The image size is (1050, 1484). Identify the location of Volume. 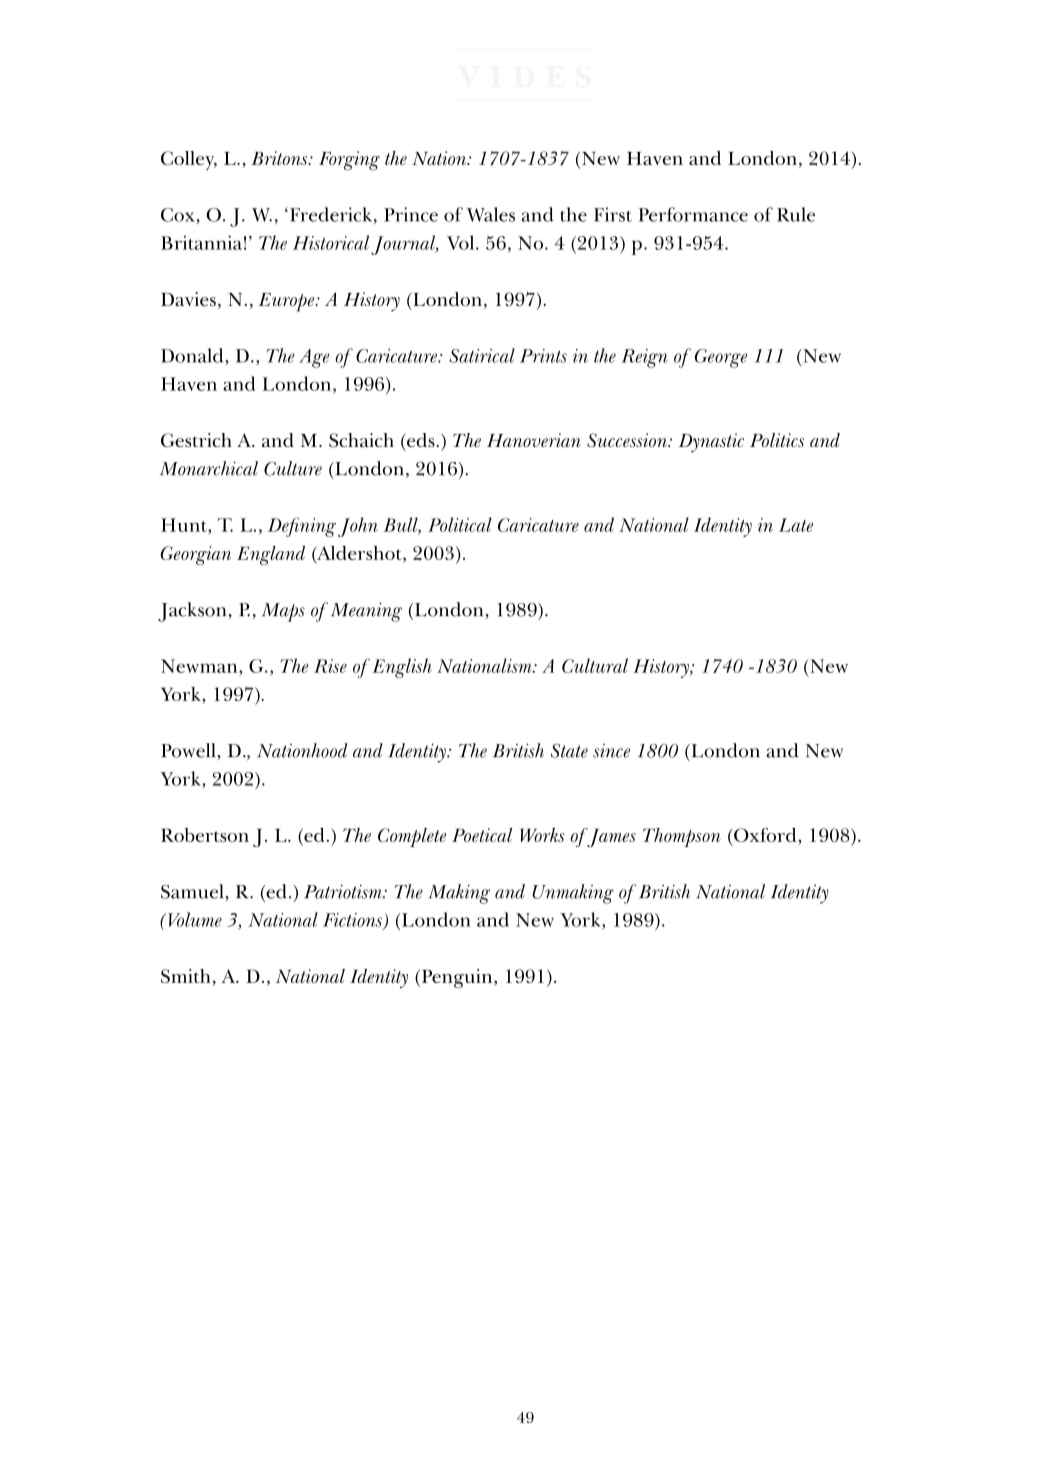
(195, 919).
